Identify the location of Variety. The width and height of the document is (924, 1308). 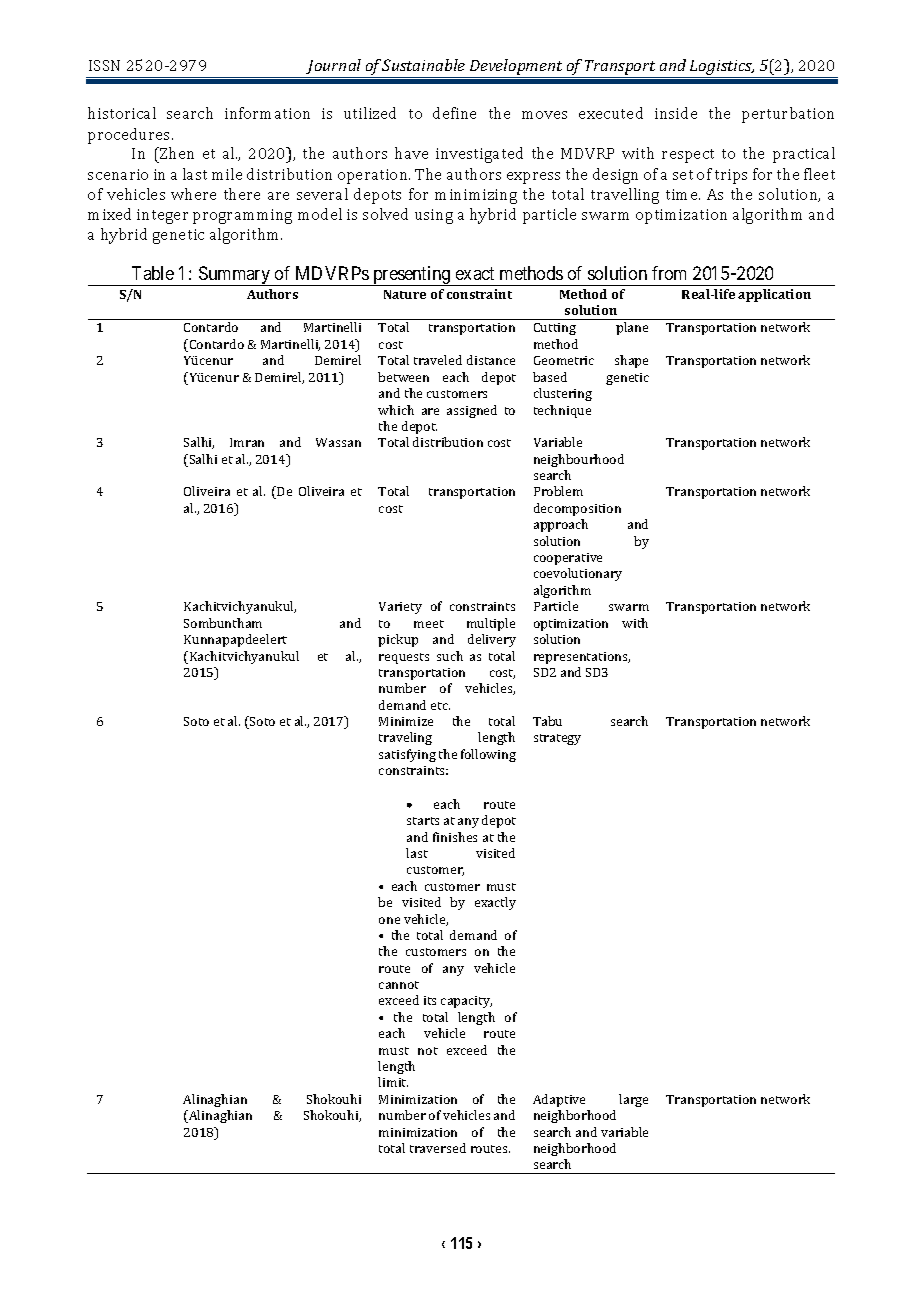
(400, 608).
